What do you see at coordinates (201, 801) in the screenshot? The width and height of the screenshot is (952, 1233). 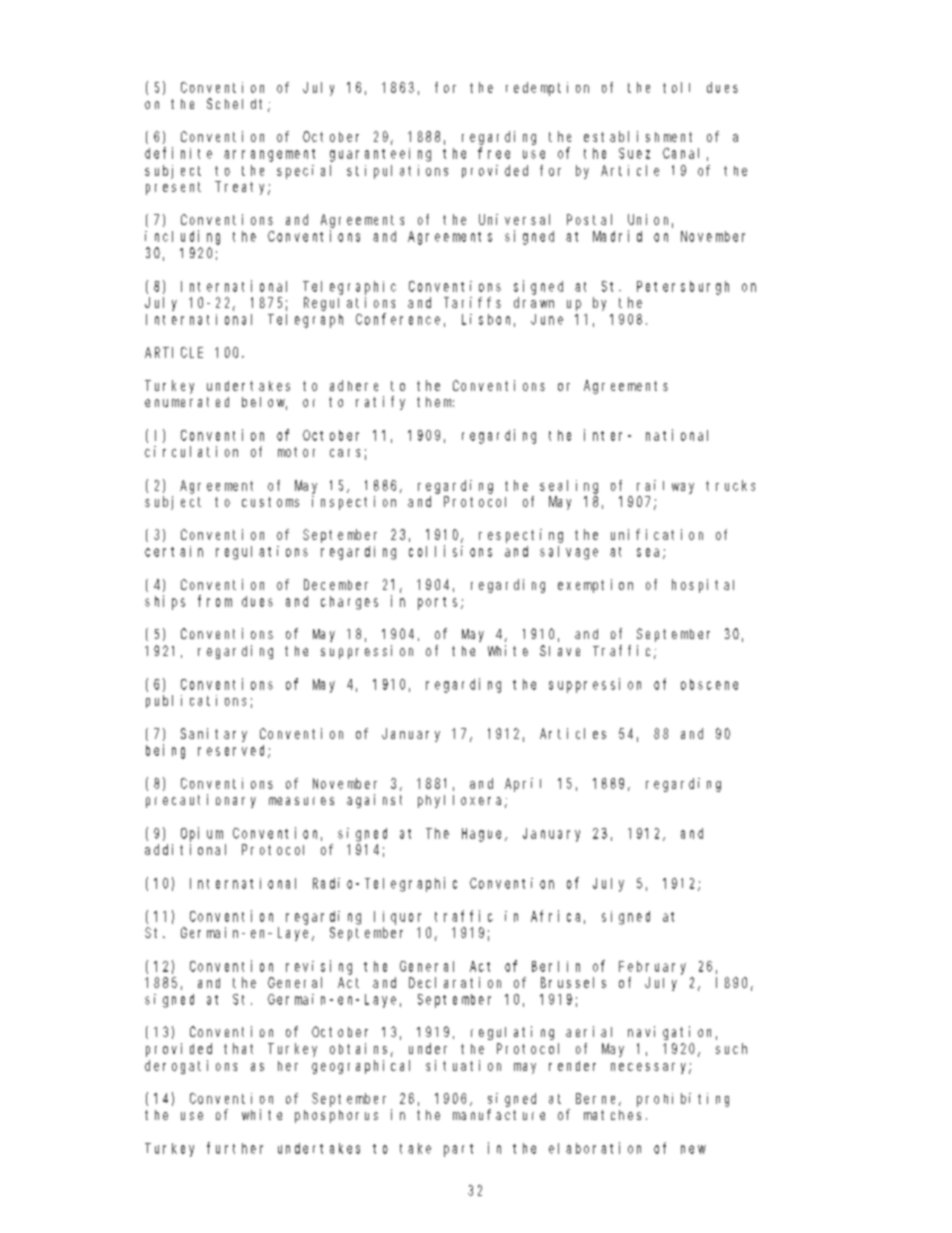 I see `precautionary` at bounding box center [201, 801].
